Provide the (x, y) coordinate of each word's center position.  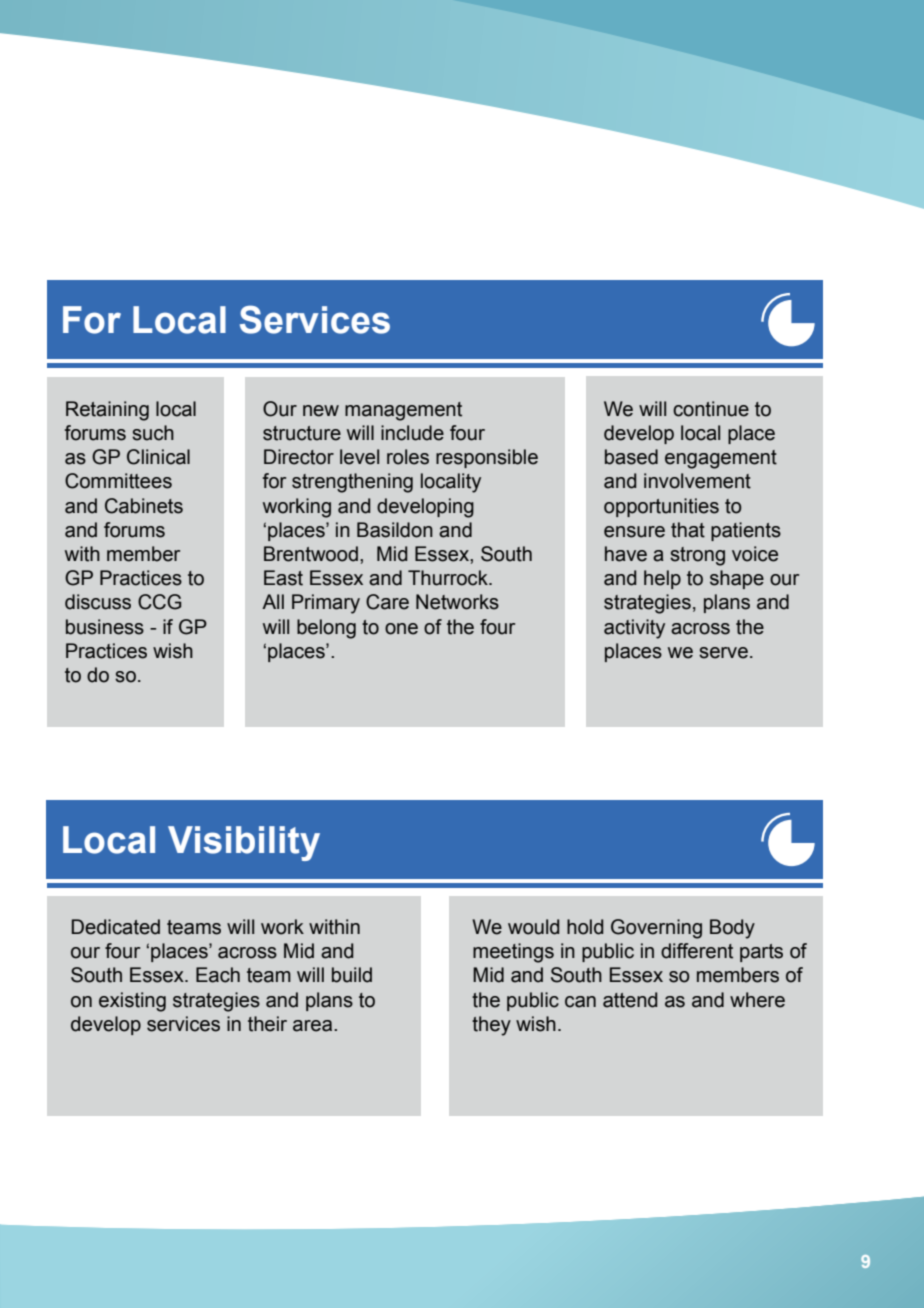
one (401, 629)
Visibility (244, 843)
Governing (656, 929)
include (412, 433)
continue (711, 409)
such (153, 433)
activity (634, 629)
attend (630, 1000)
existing (132, 1002)
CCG (159, 602)
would (533, 927)
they (491, 1026)
